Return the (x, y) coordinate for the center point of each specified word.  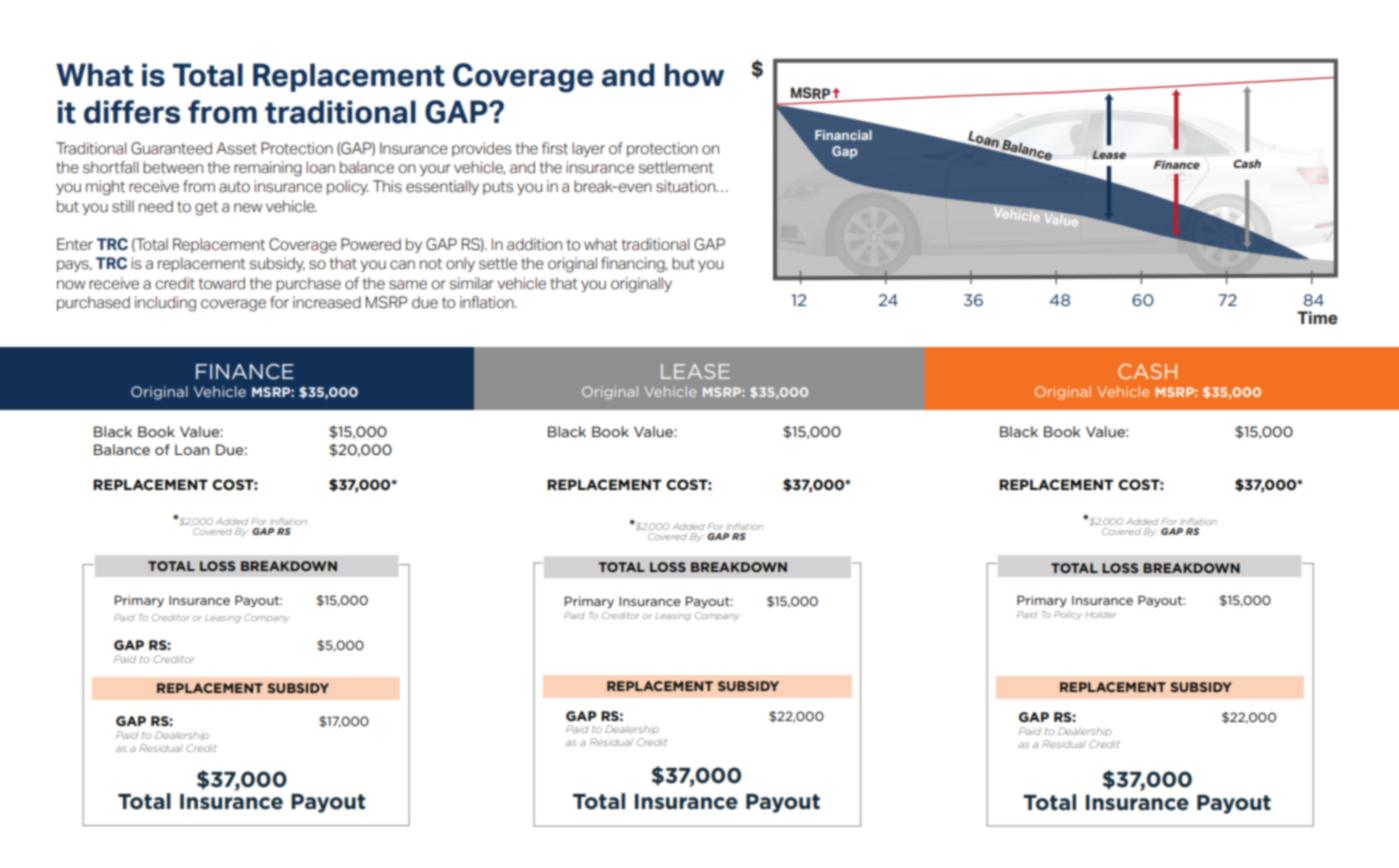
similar (471, 283)
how (694, 75)
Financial (843, 135)
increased (327, 302)
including (165, 304)
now (71, 285)
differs (132, 112)
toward (222, 283)
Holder (1101, 614)
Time (1317, 318)
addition (534, 244)
